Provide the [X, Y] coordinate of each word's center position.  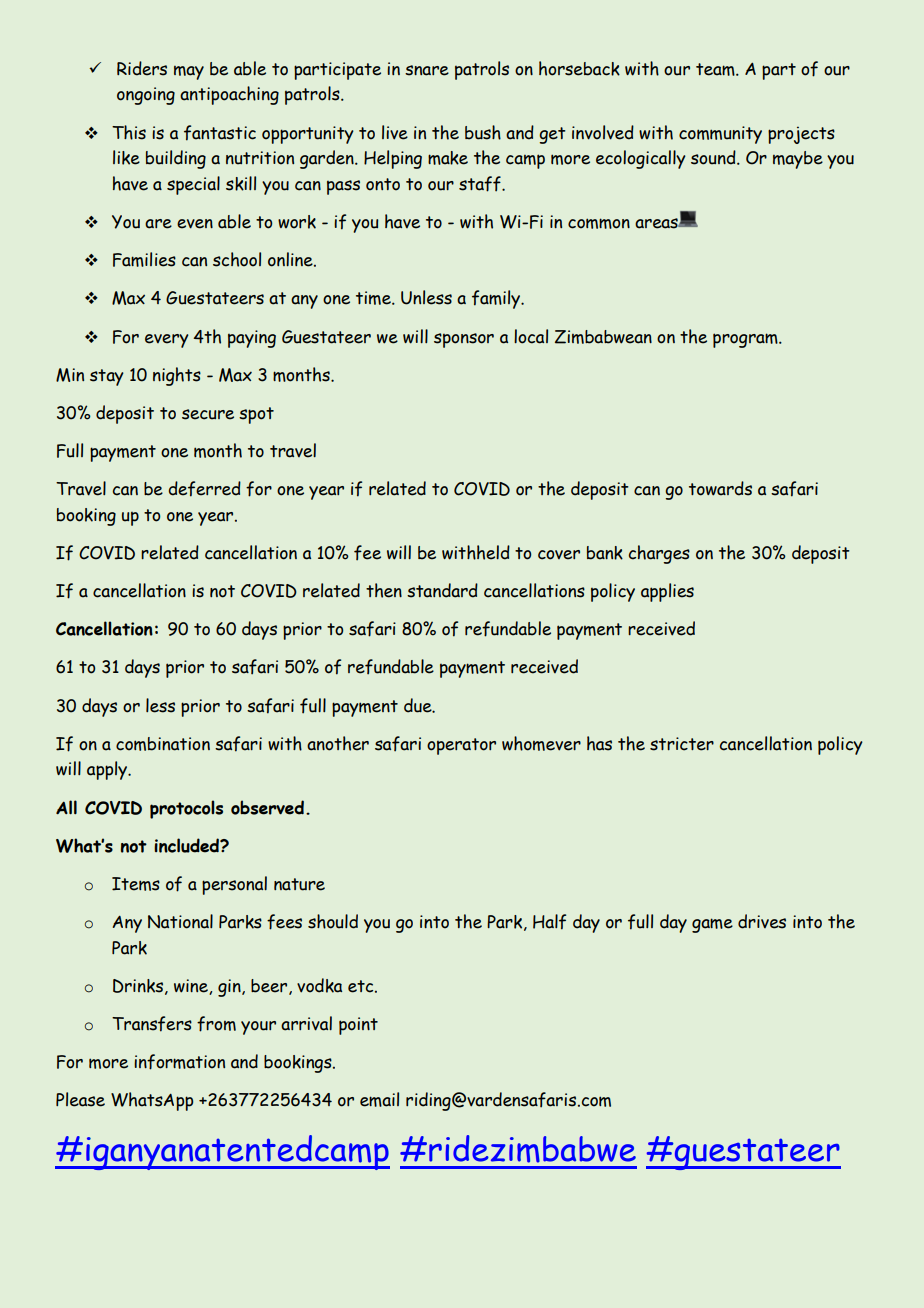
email [379, 1099]
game [712, 925]
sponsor [464, 340]
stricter [682, 744]
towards [720, 488]
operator [461, 746]
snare [427, 70]
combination [163, 744]
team [716, 69]
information [179, 1062]
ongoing [146, 96]
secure [208, 414]
